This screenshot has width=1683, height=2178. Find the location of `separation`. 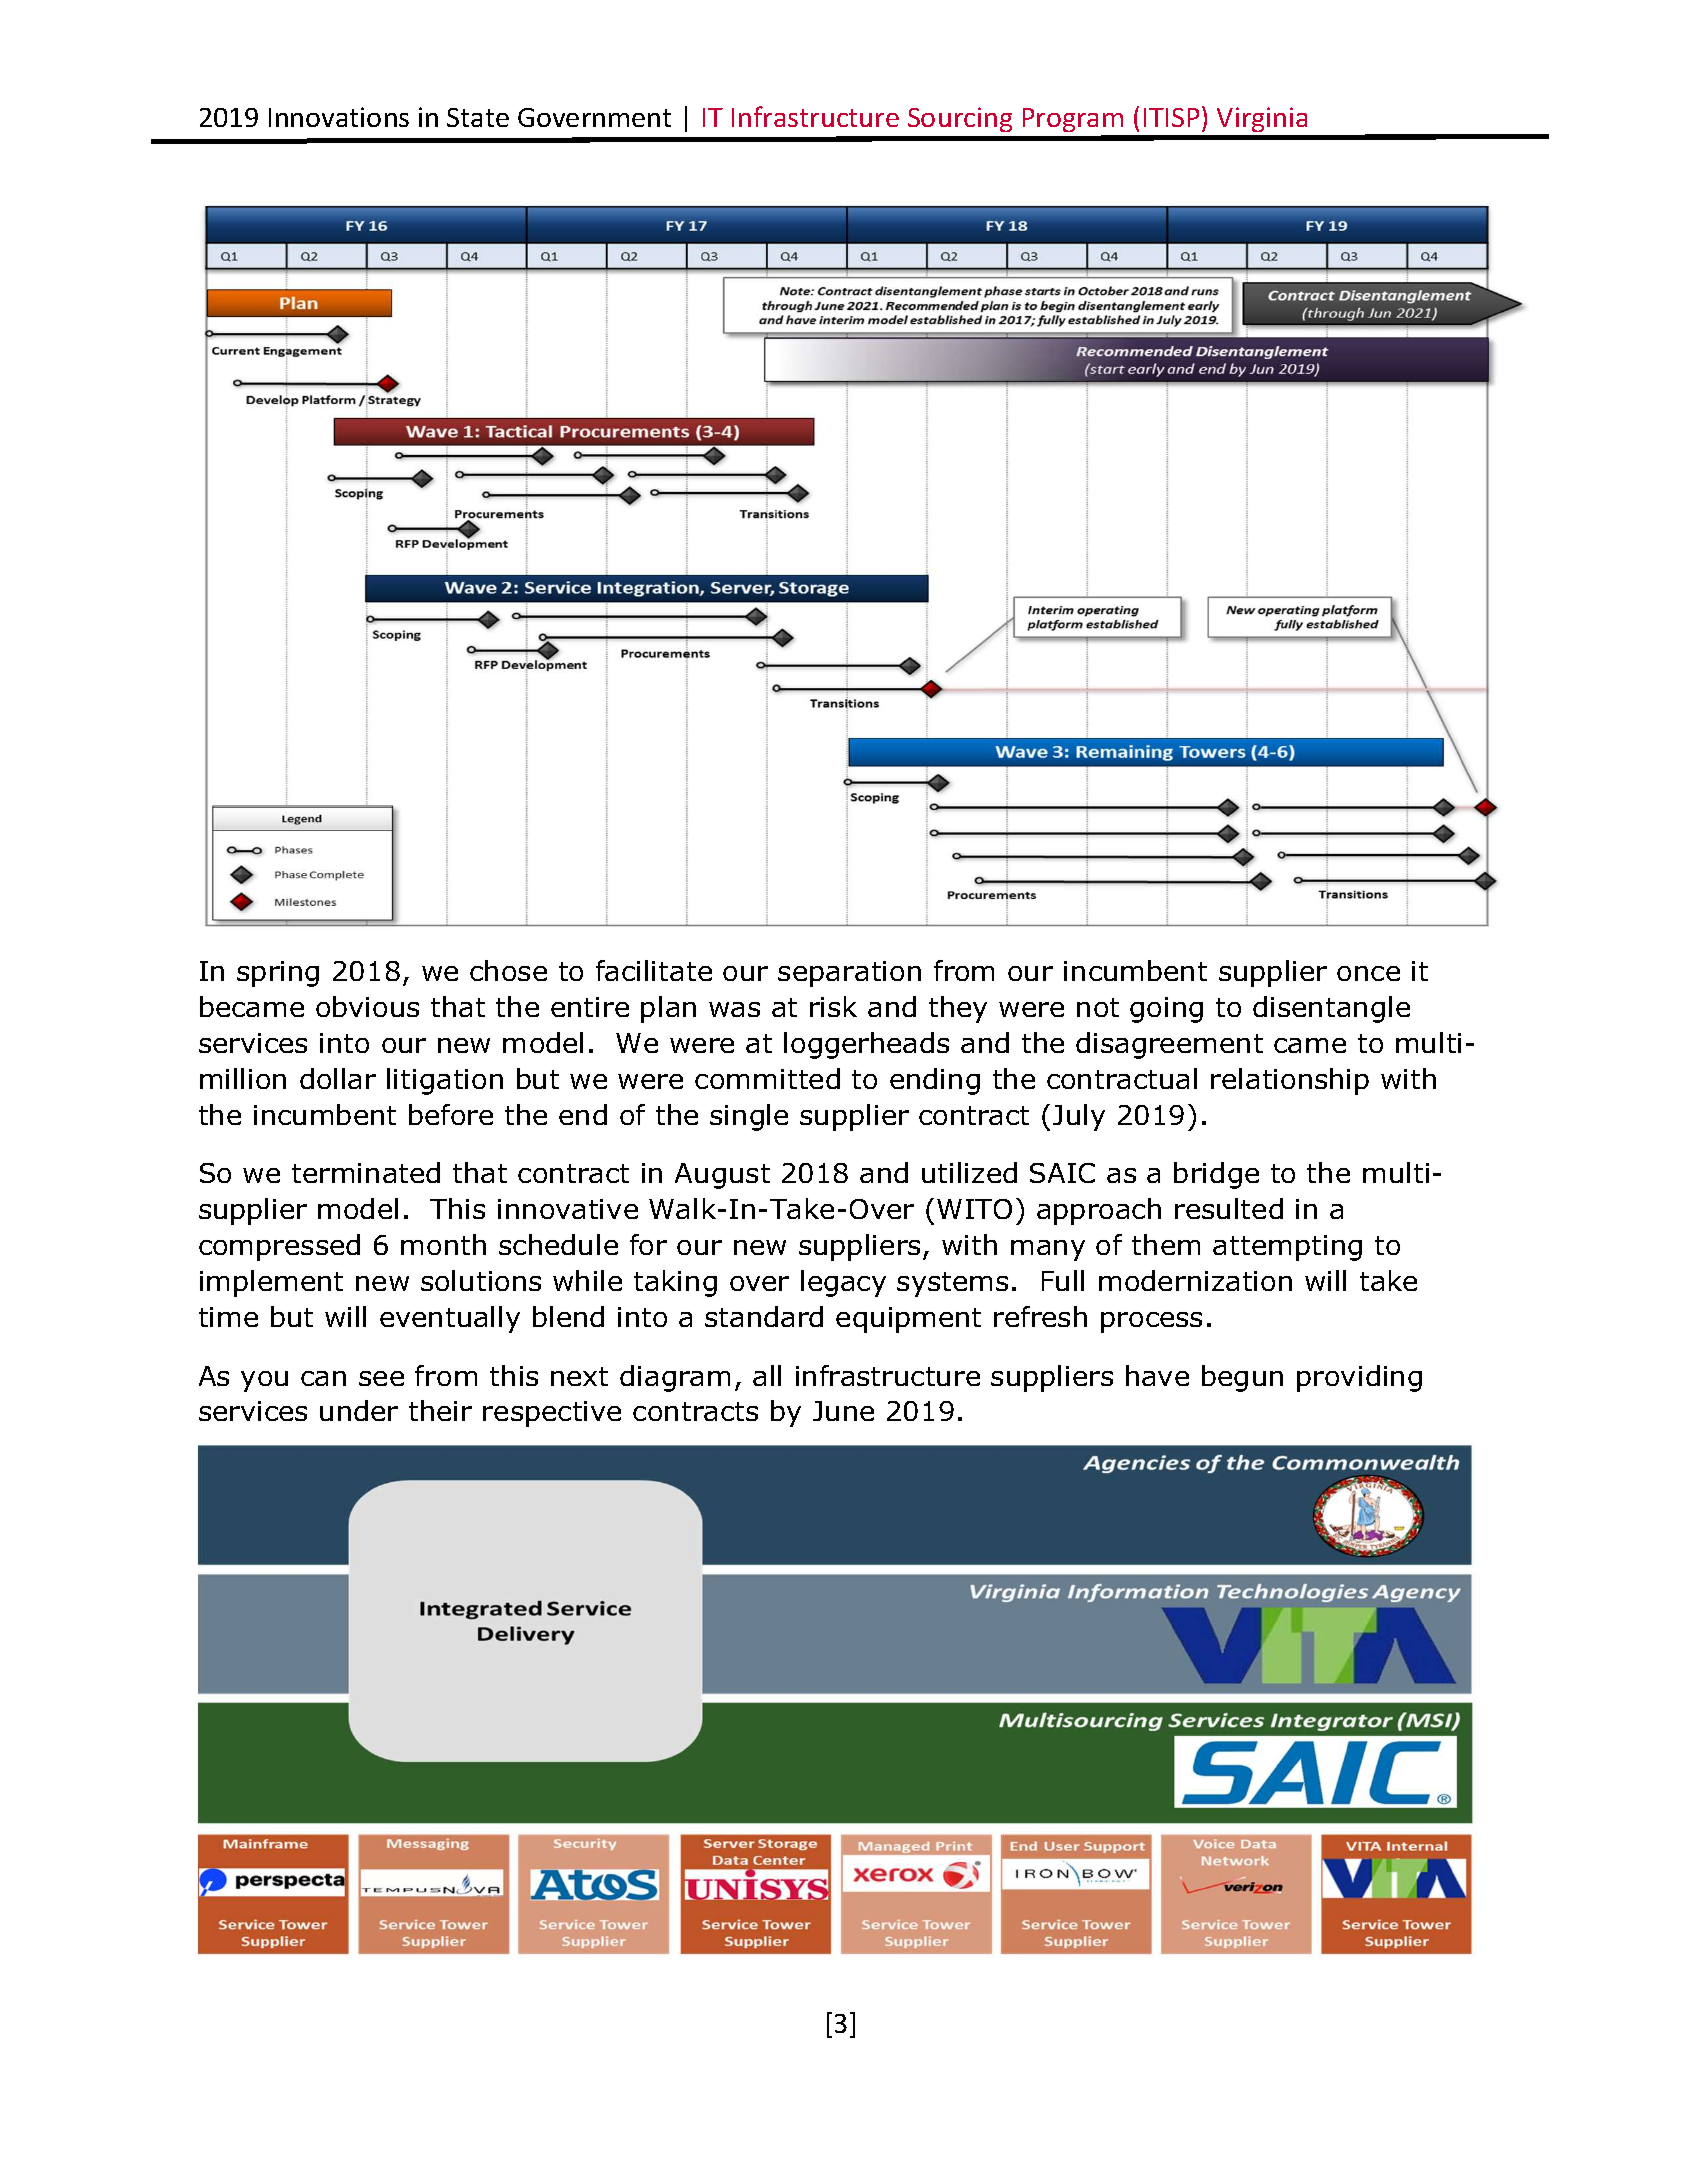

separation is located at coordinates (849, 974).
